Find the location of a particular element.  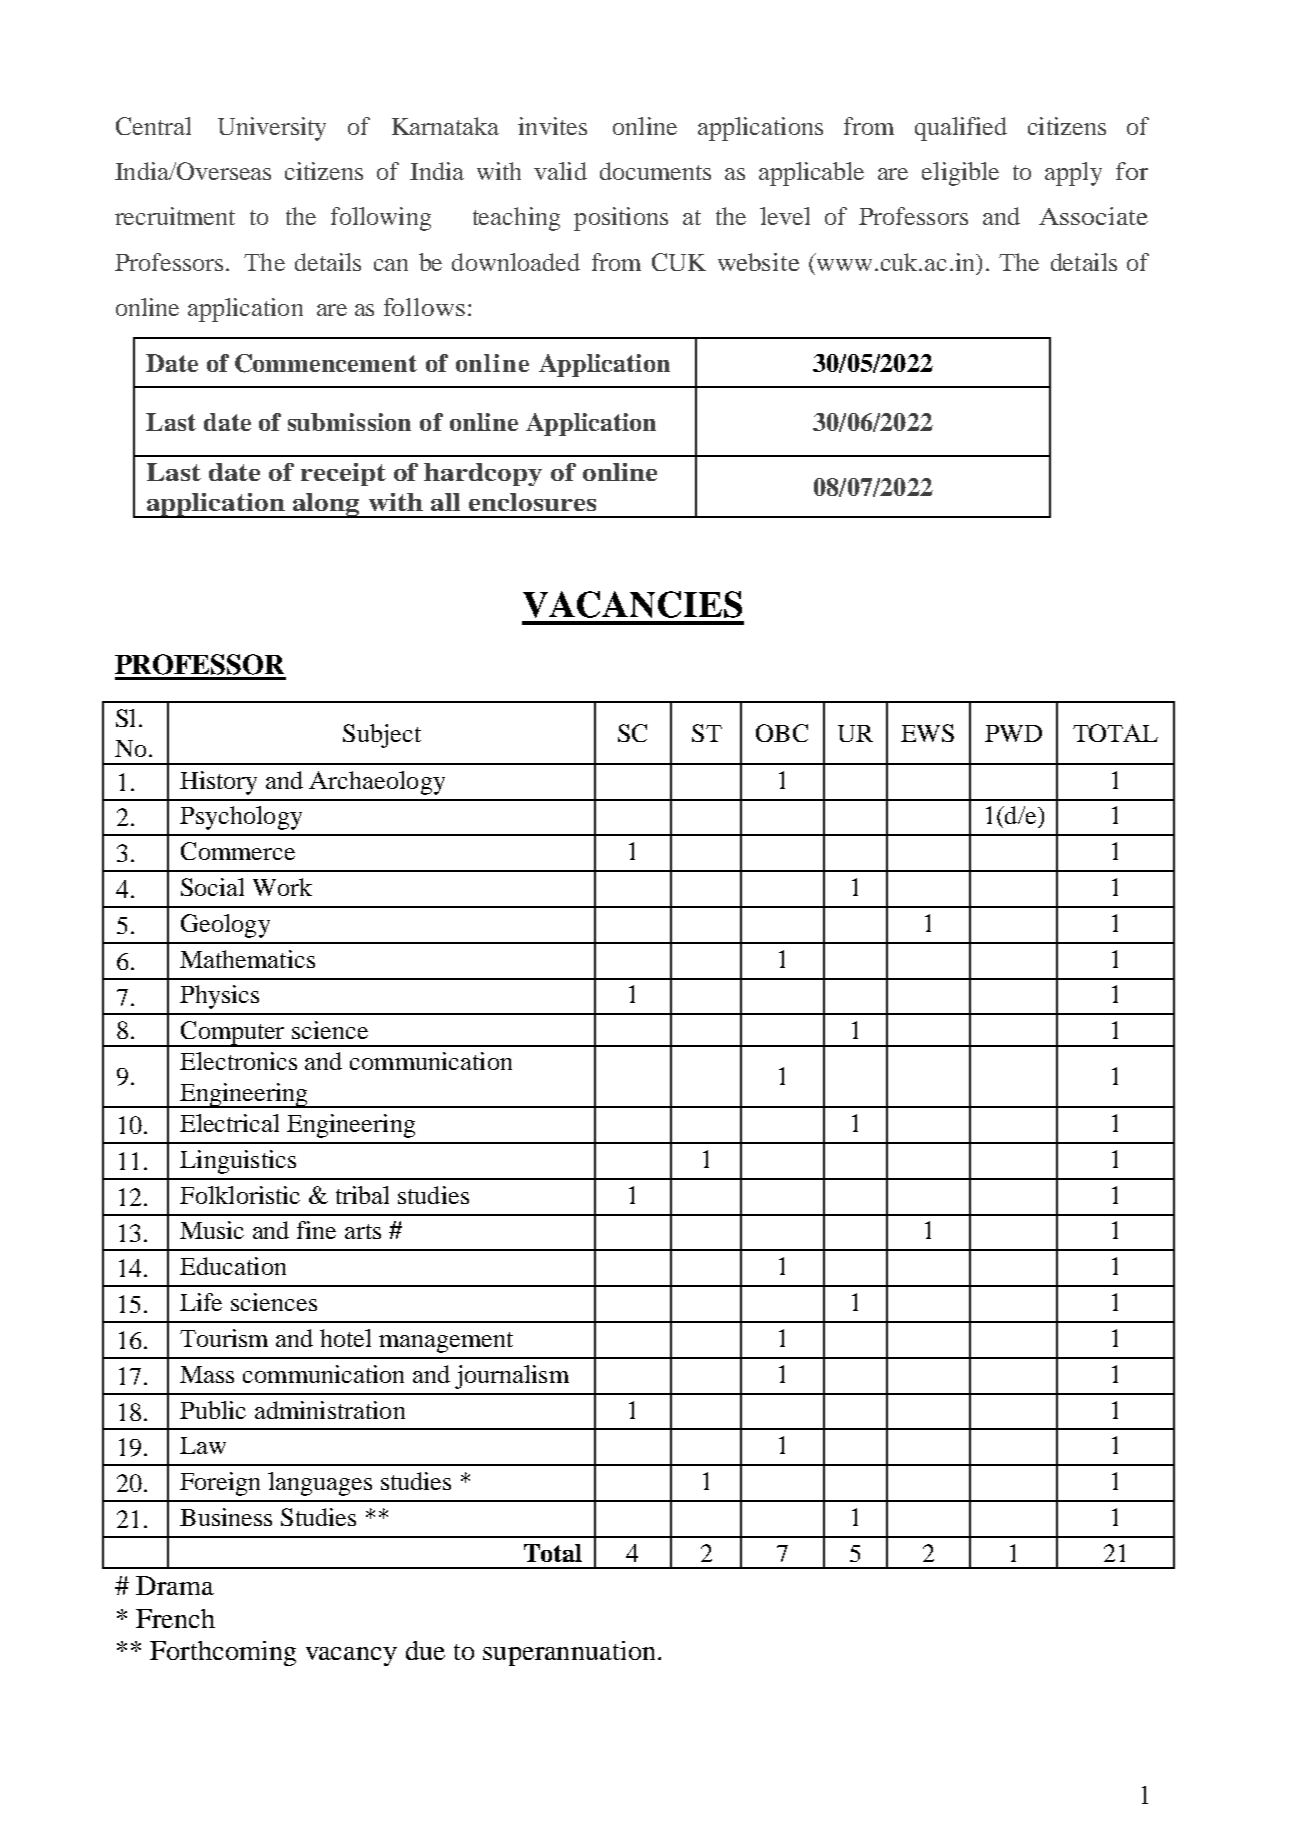

Associate is located at coordinates (1093, 216).
